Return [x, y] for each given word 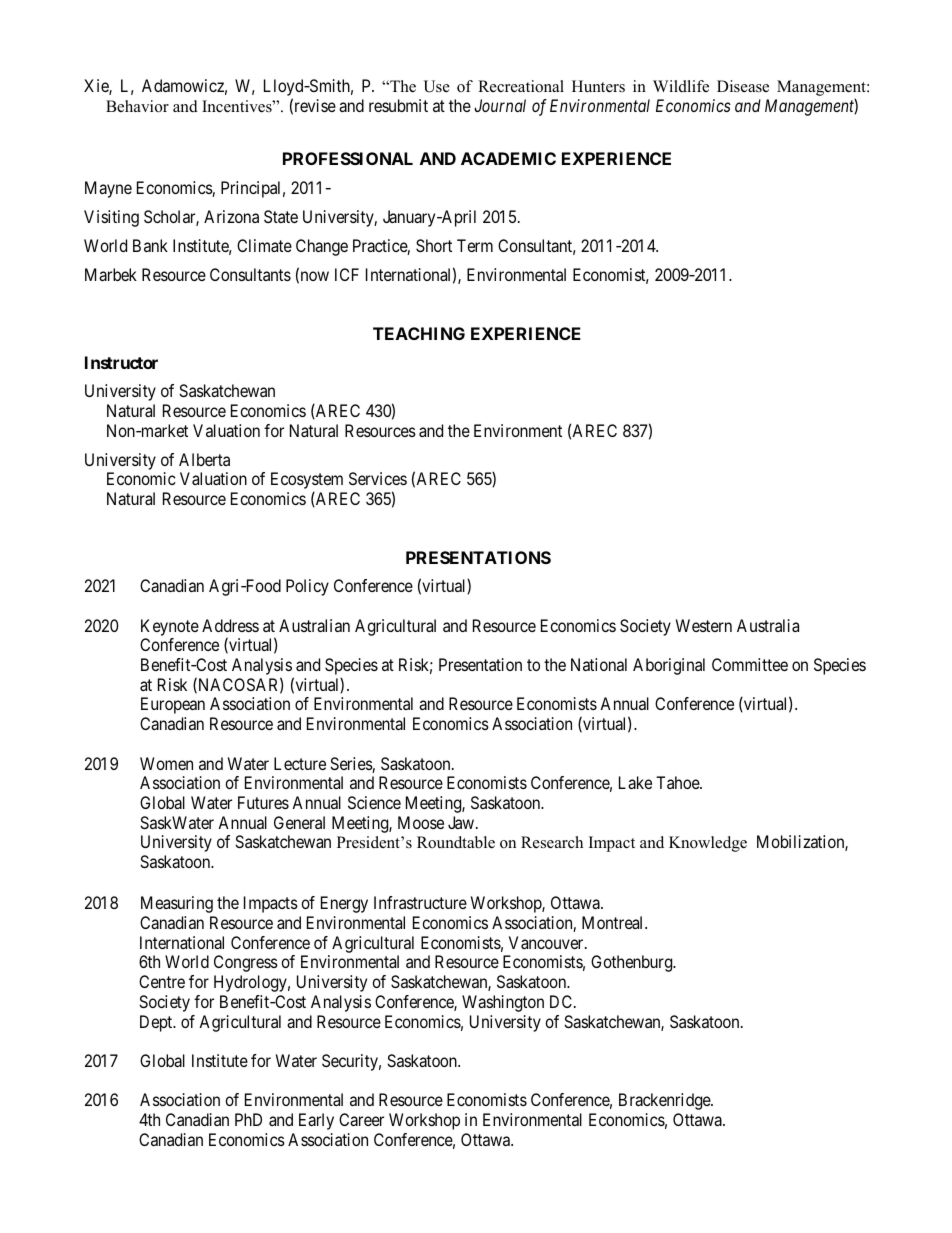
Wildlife [681, 86]
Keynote [170, 627]
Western [704, 625]
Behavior [137, 106]
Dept [157, 1023]
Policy [307, 587]
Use [436, 86]
